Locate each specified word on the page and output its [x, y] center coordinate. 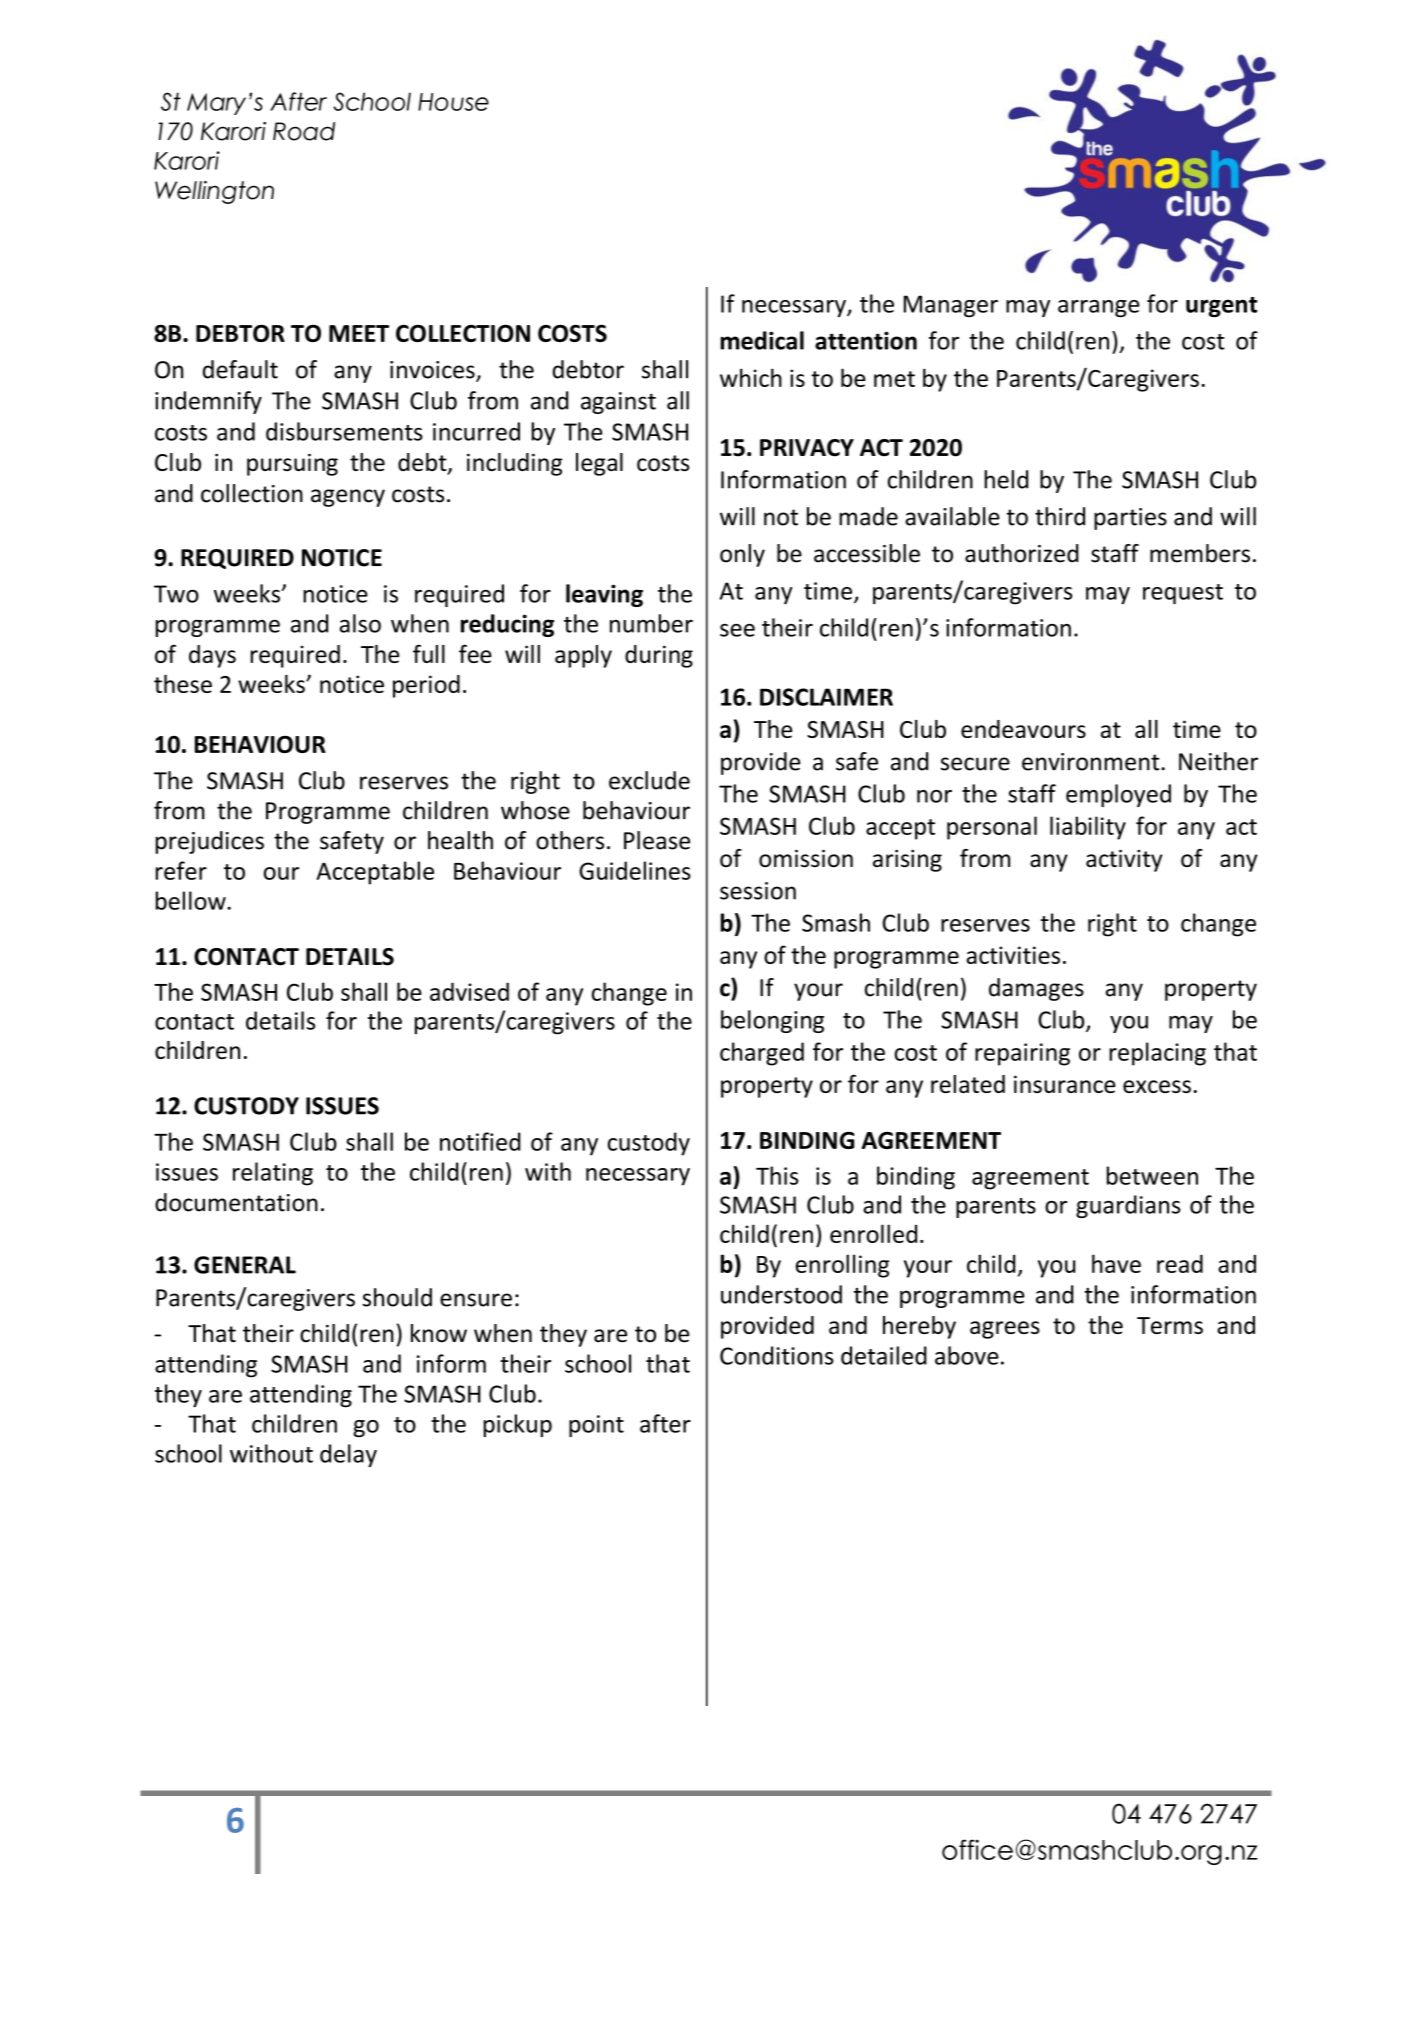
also [360, 623]
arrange [1099, 308]
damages [1036, 989]
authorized [1022, 553]
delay [348, 1455]
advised [469, 991]
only [742, 555]
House [453, 102]
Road [304, 131]
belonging [772, 1021]
